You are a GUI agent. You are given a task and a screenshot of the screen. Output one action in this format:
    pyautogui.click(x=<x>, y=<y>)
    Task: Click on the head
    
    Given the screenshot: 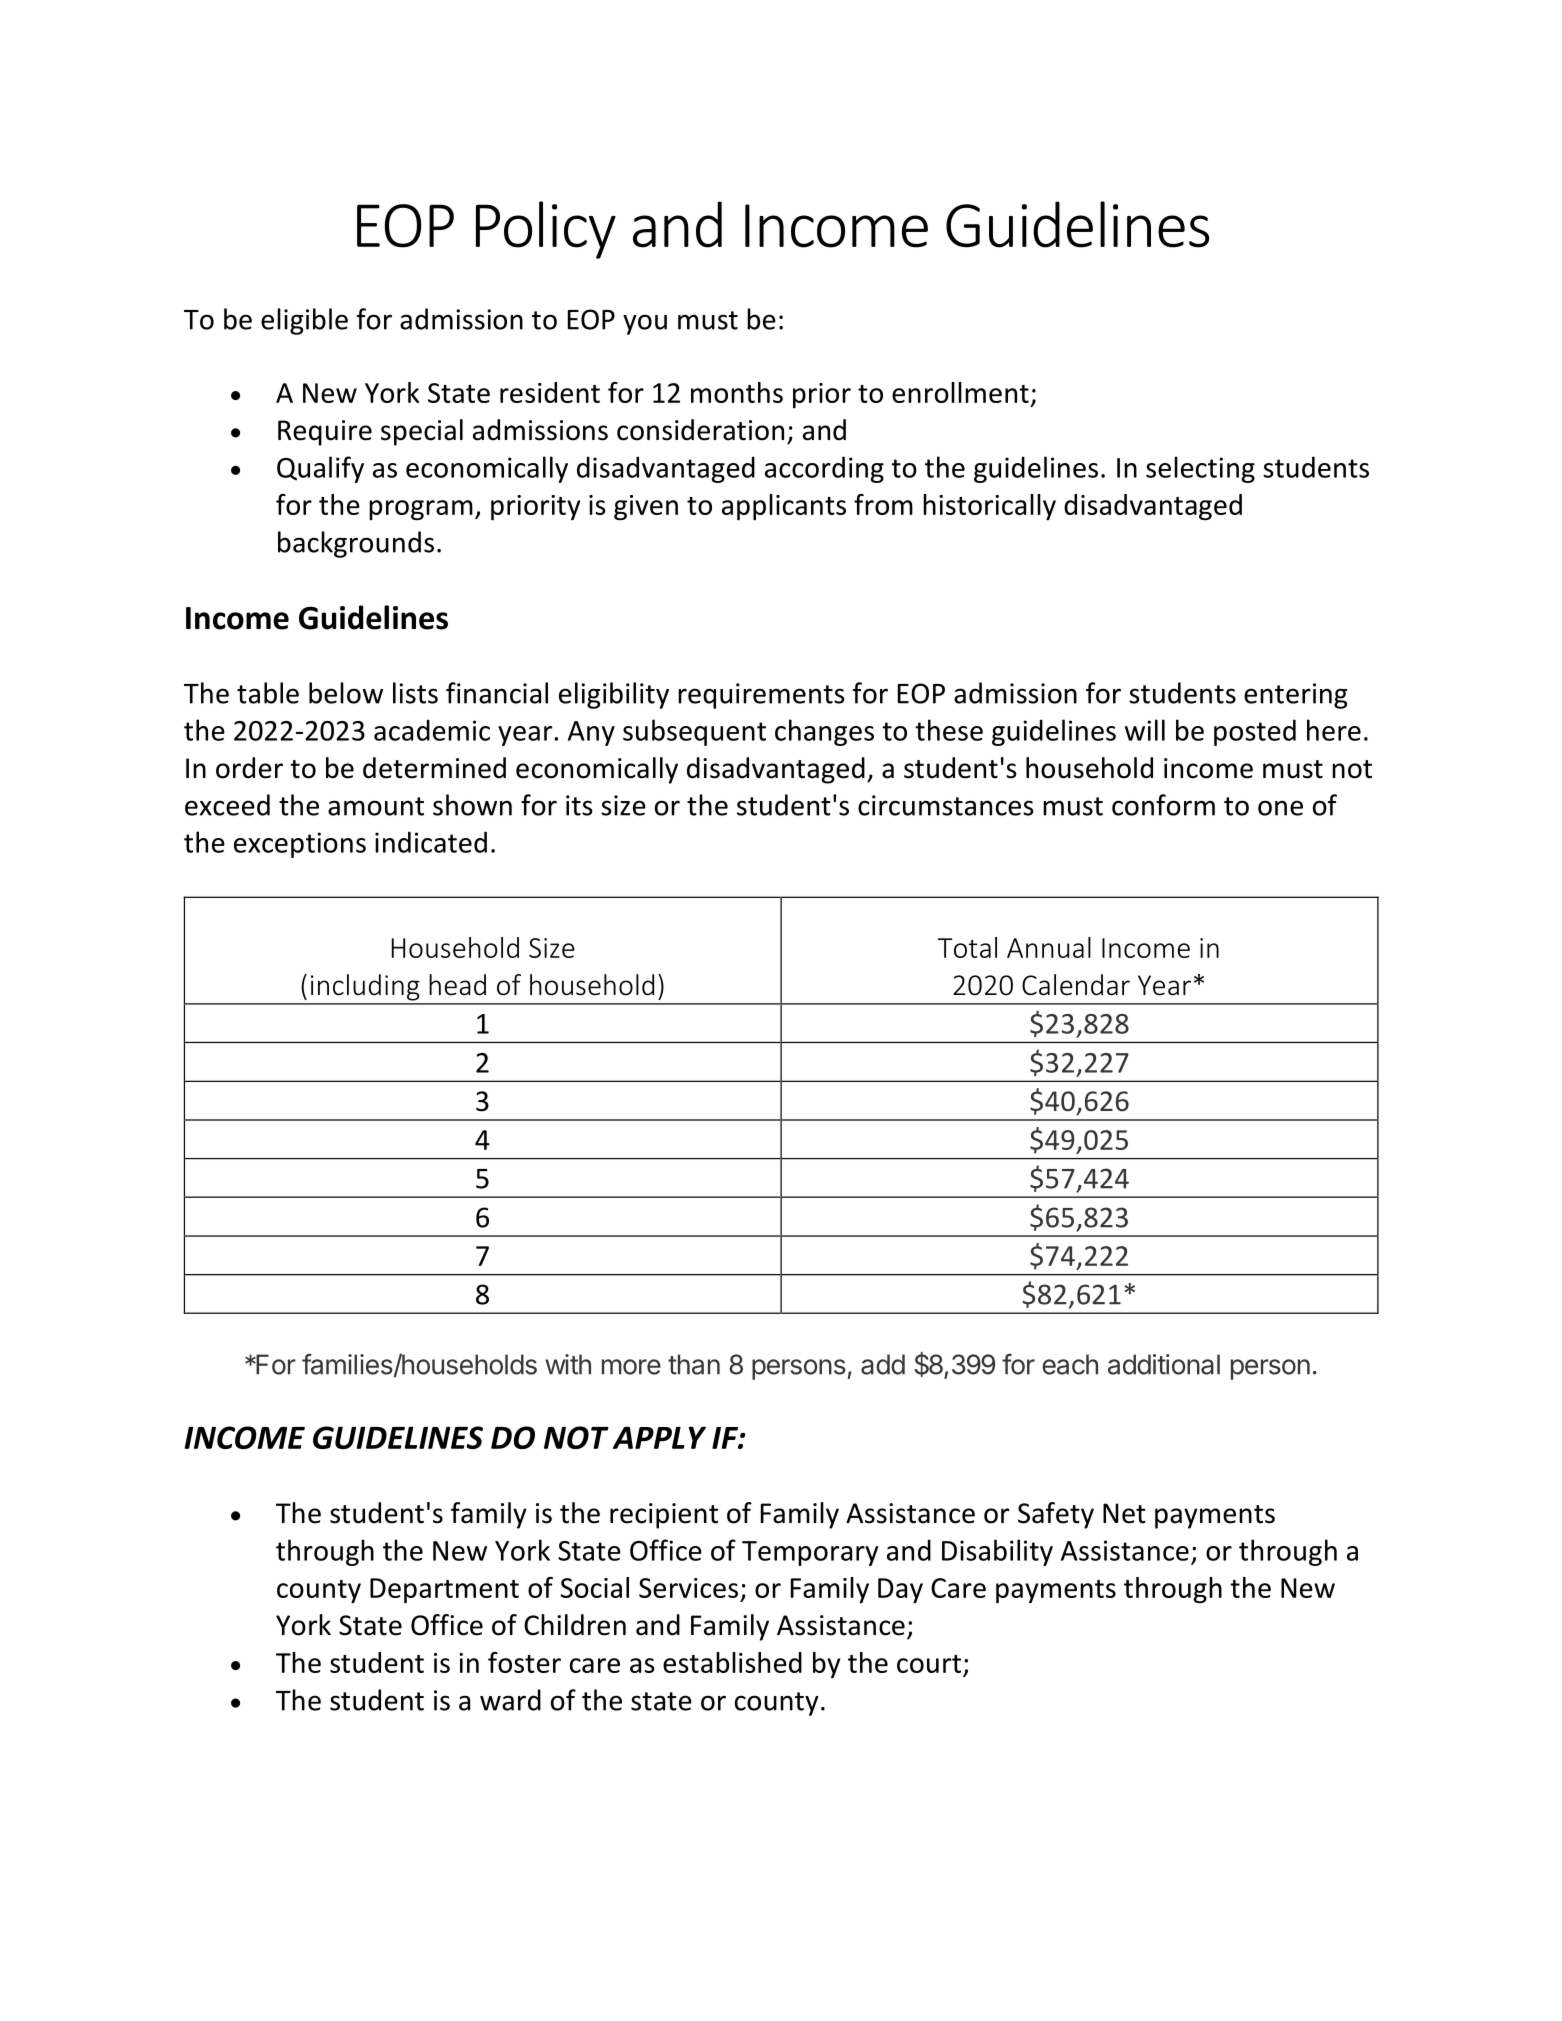 What is the action you would take?
    pyautogui.click(x=457, y=985)
